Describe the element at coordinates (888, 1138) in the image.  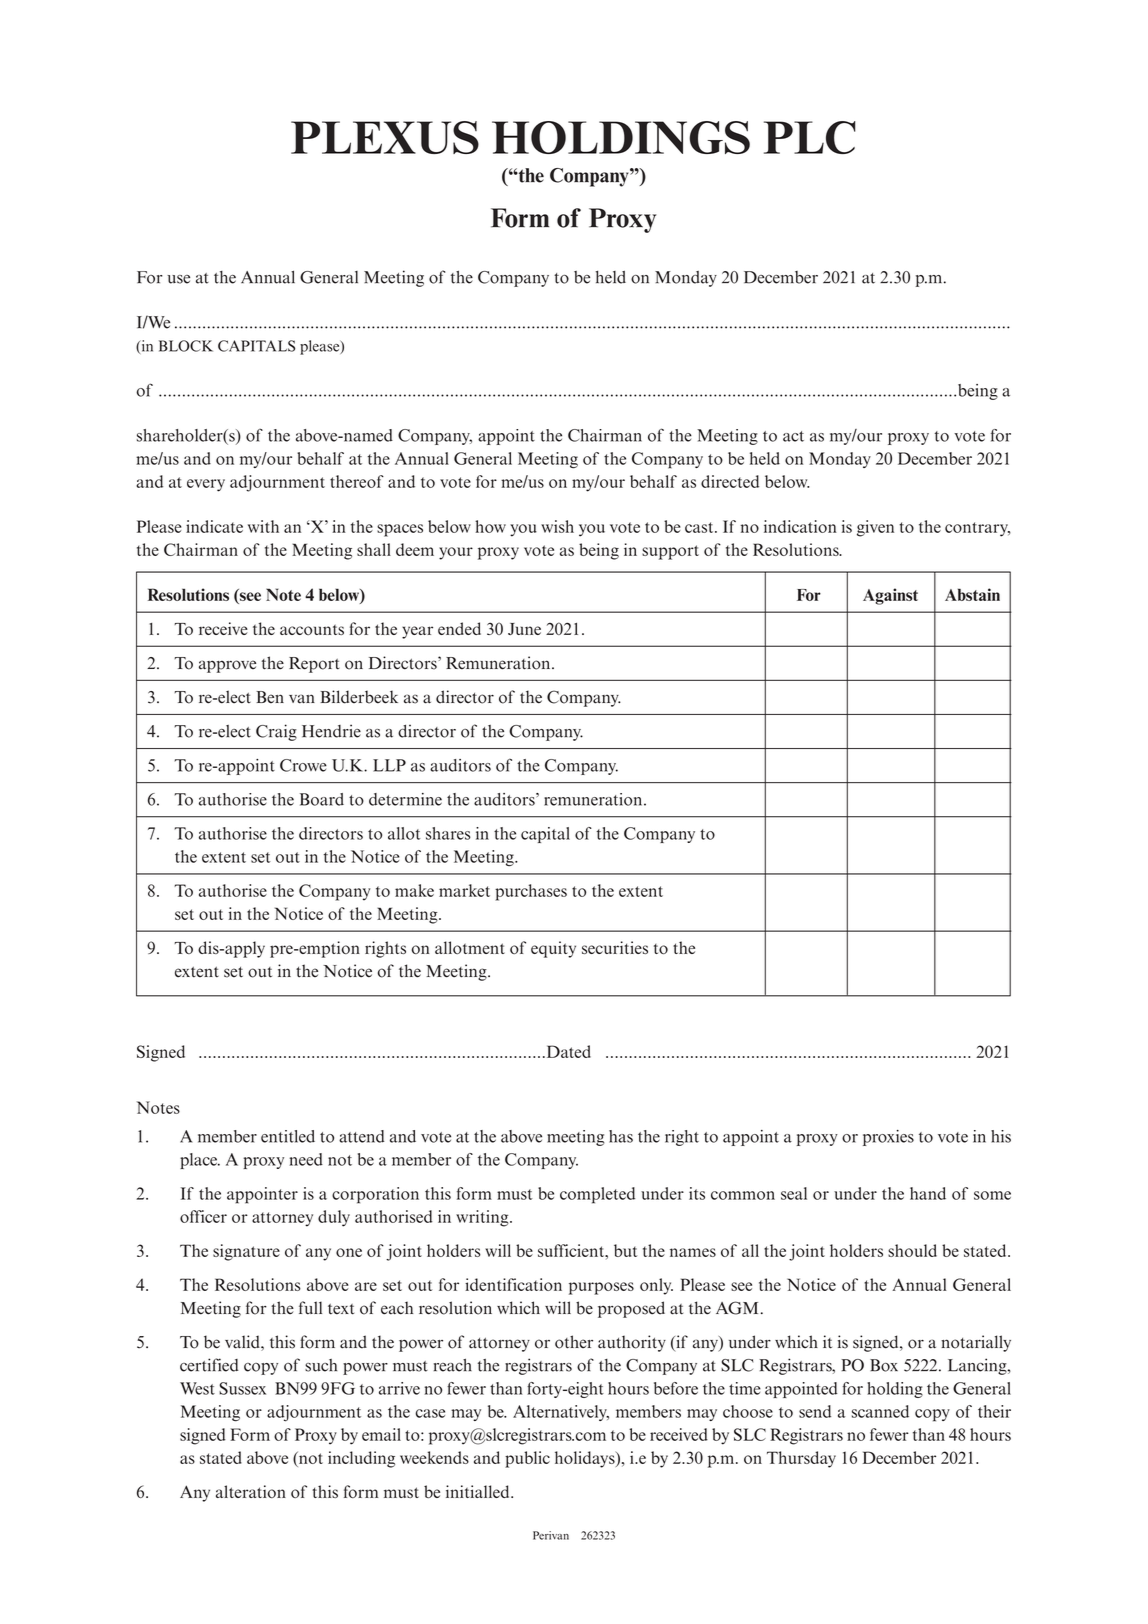
I see `proxies` at that location.
